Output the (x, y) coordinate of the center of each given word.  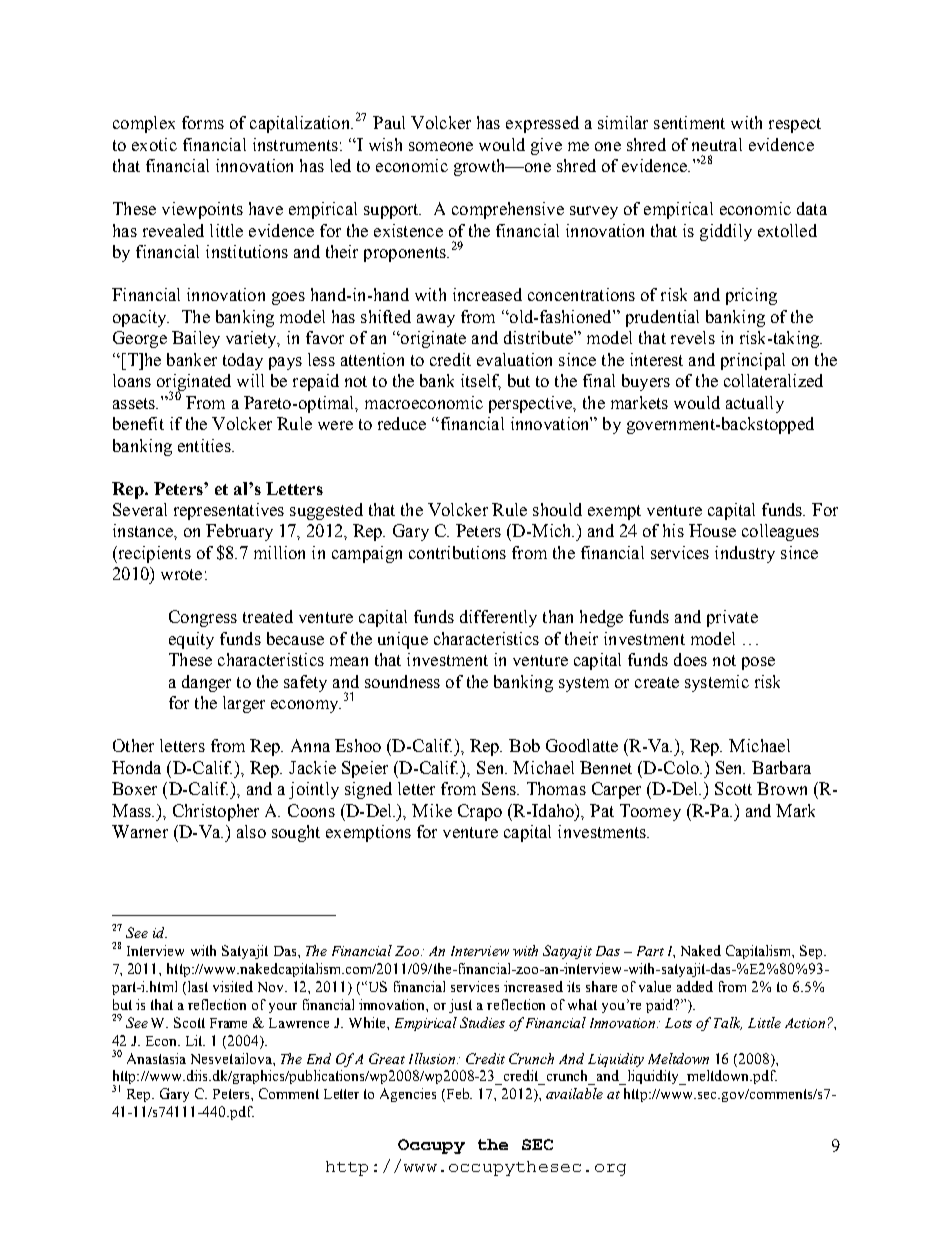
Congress (203, 618)
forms (203, 122)
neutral (717, 144)
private (732, 618)
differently (498, 618)
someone (441, 146)
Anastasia (156, 1058)
